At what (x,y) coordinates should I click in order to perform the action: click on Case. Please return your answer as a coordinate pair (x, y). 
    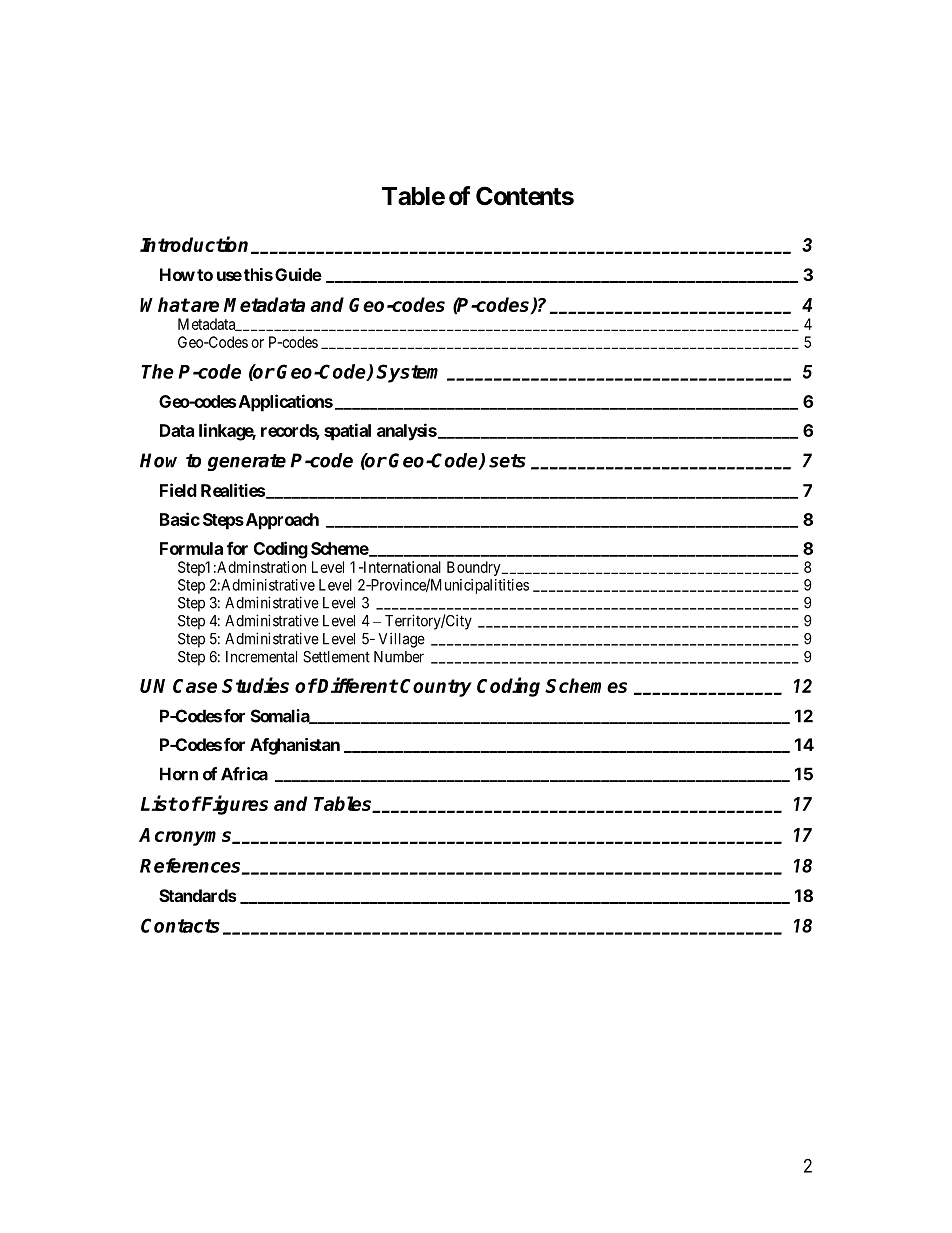
    Looking at the image, I should click on (195, 686).
